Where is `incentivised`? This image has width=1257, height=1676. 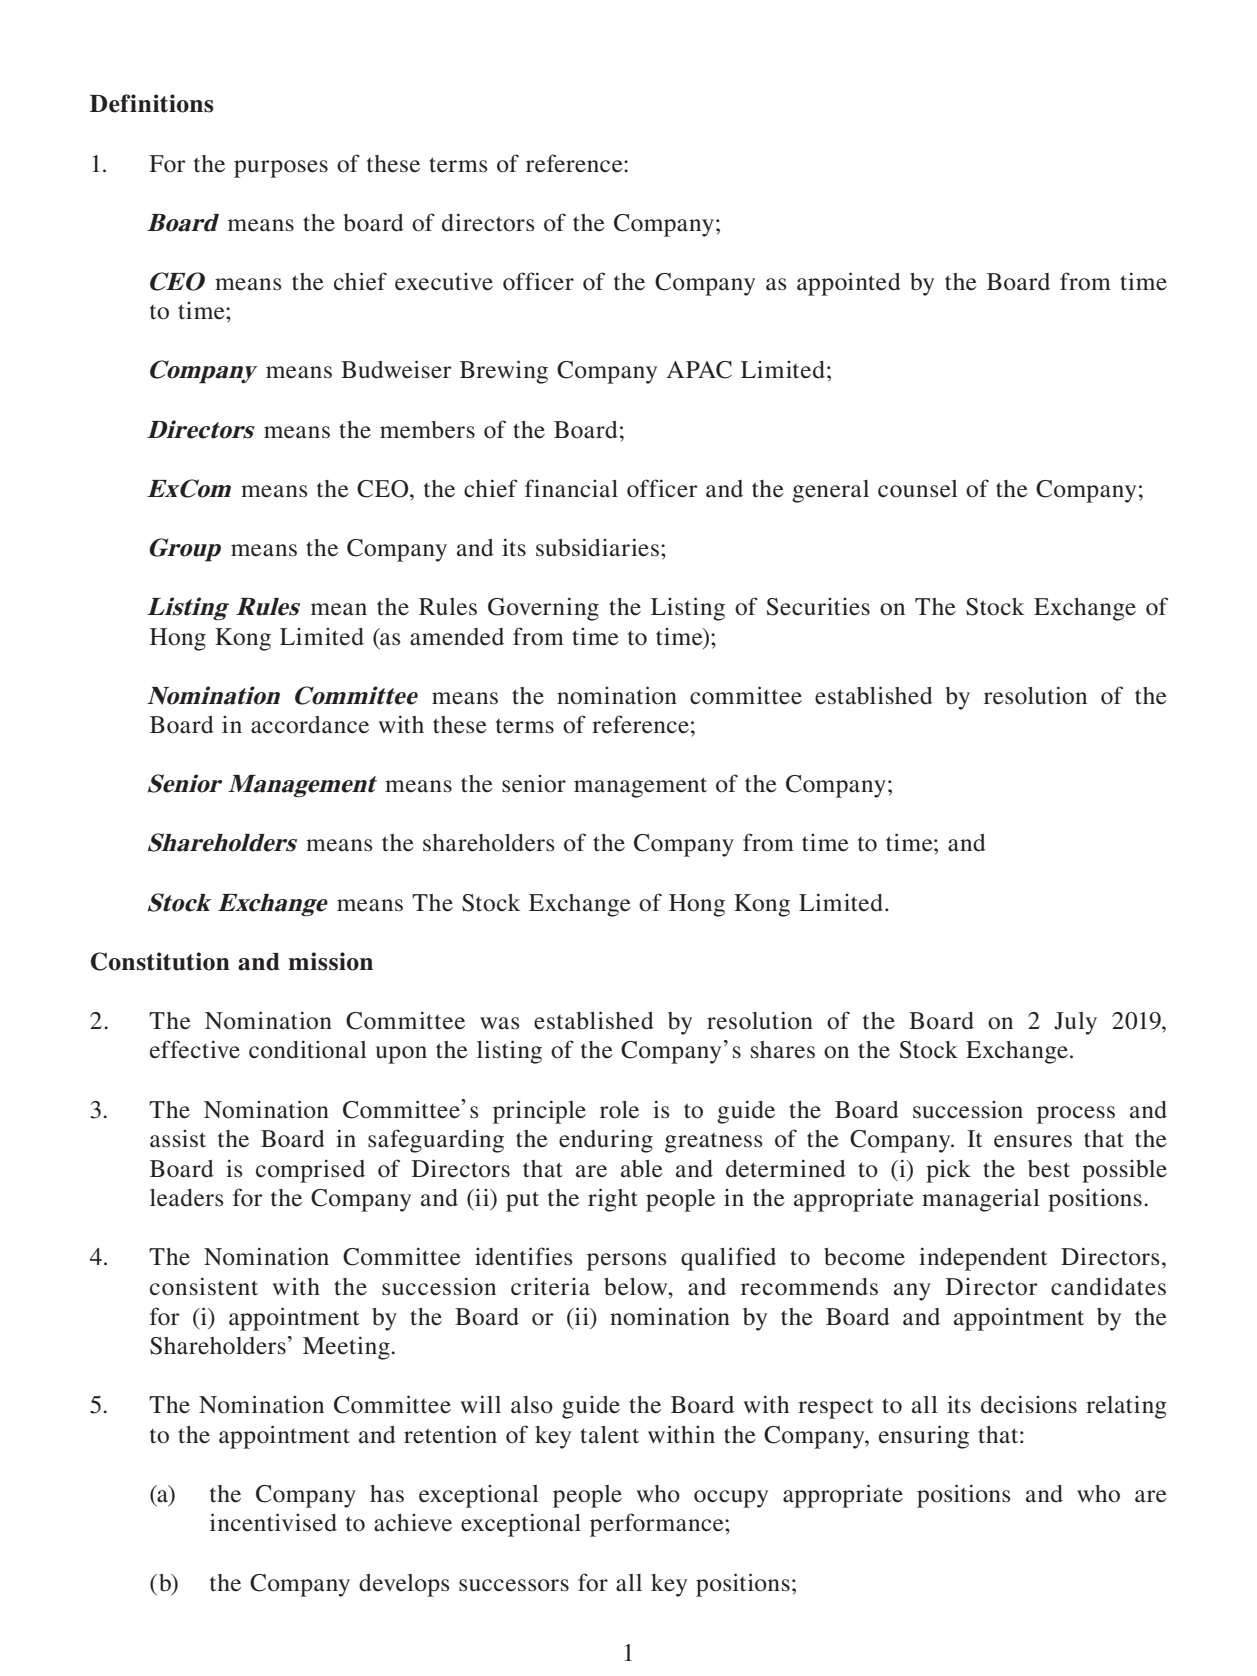 incentivised is located at coordinates (273, 1522).
